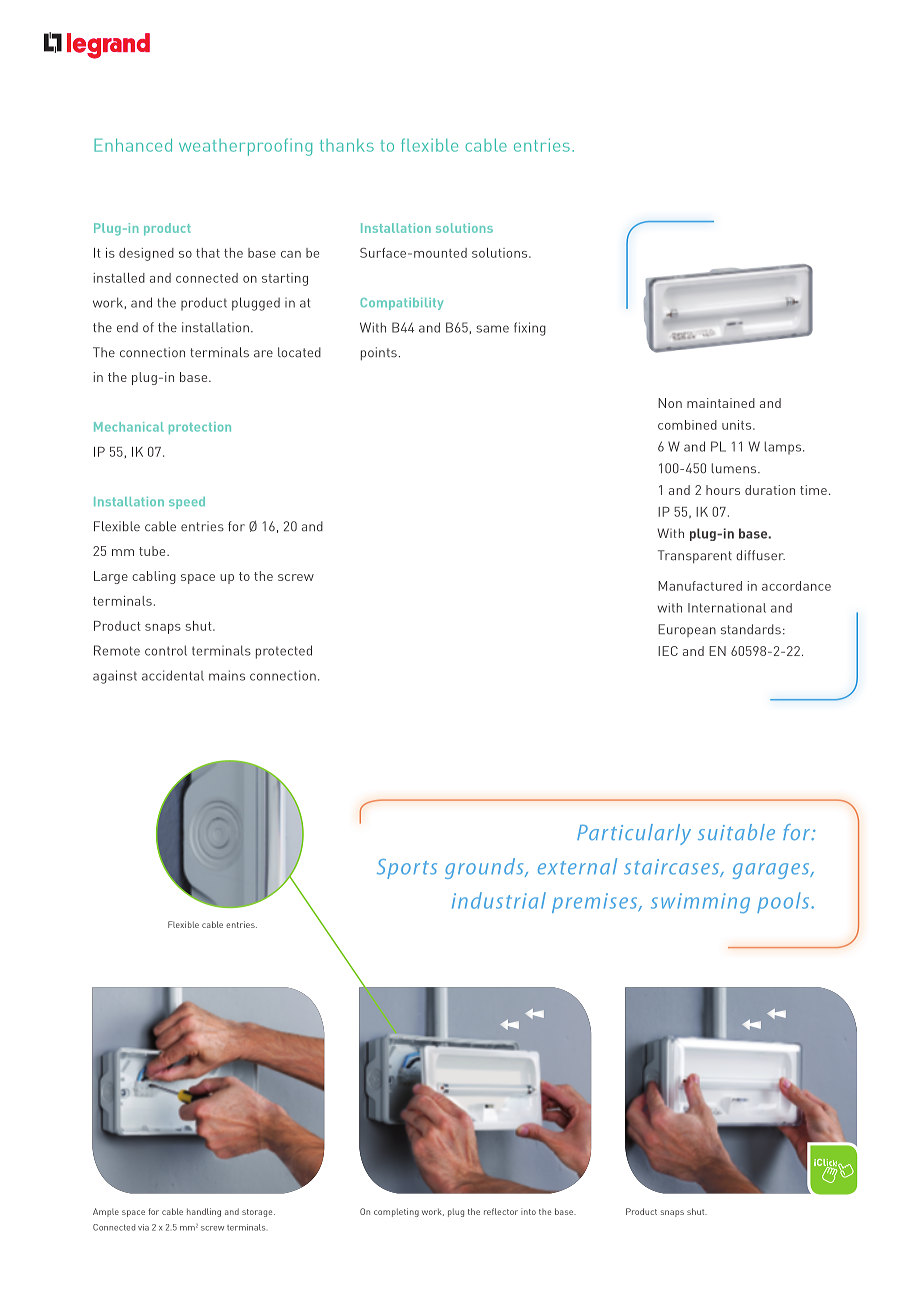 The height and width of the screenshot is (1308, 924). Describe the element at coordinates (501, 1211) in the screenshot. I see `reflector` at that location.
